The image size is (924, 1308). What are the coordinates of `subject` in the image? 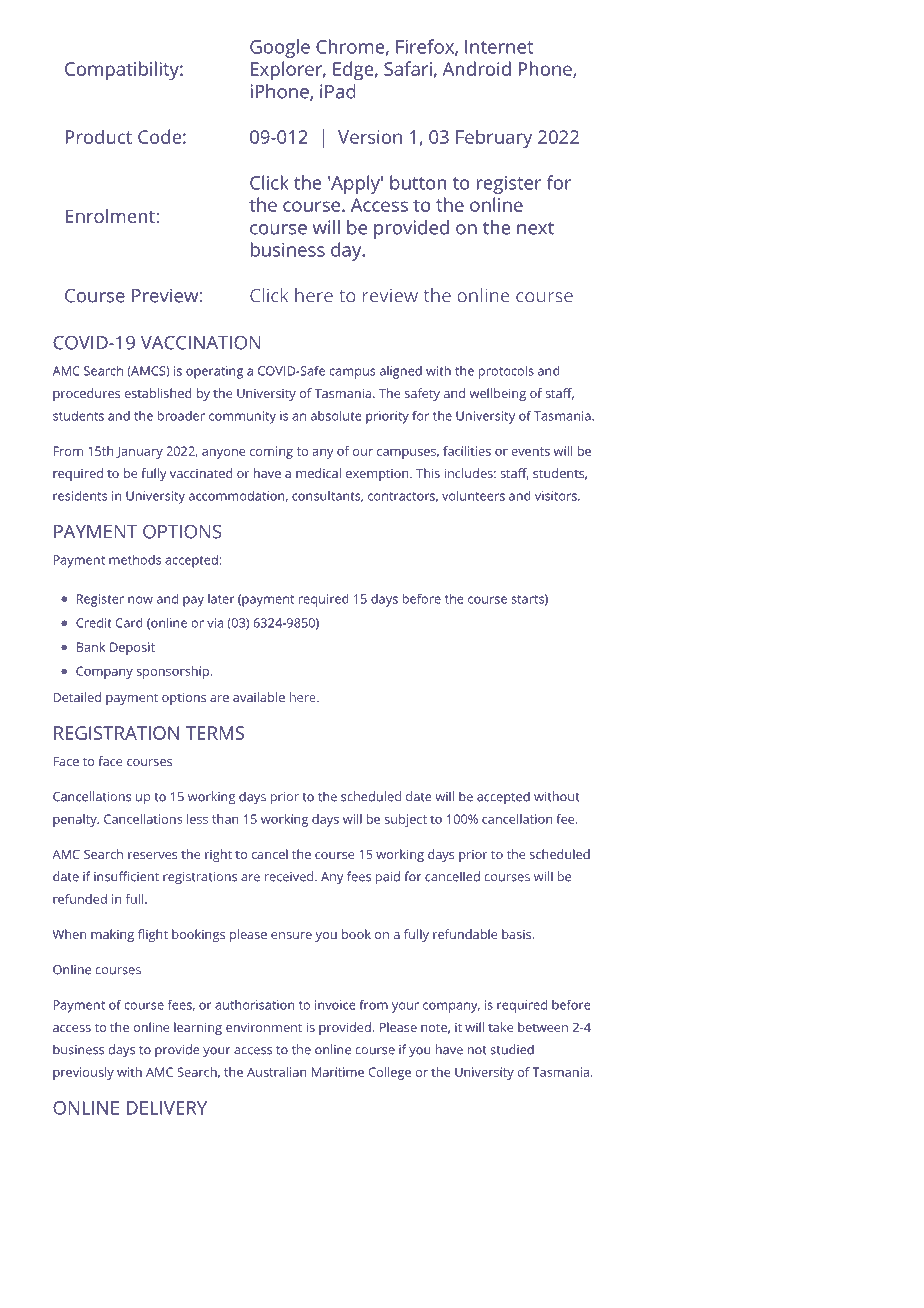 It's located at (405, 820).
